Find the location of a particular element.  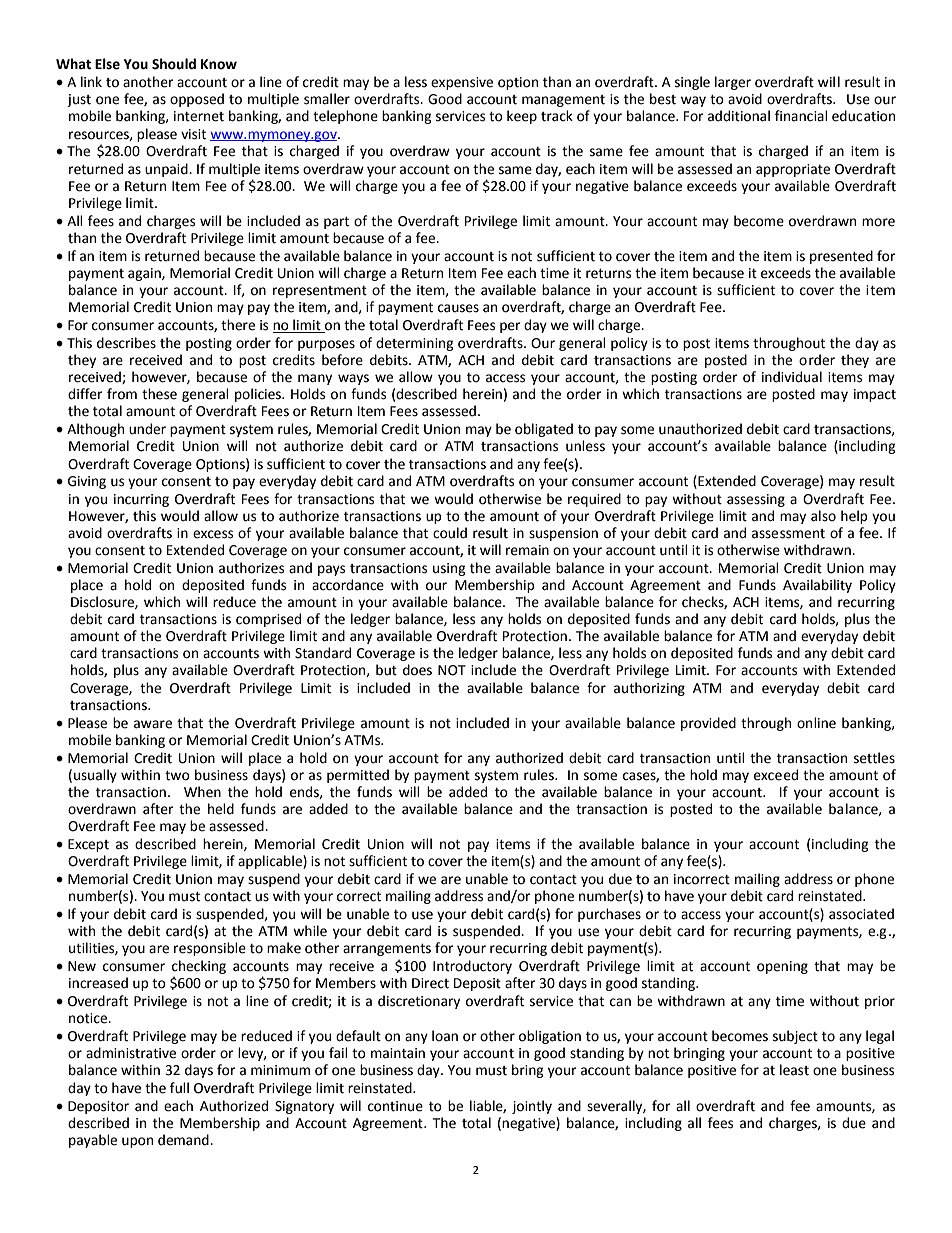

financial is located at coordinates (801, 116).
